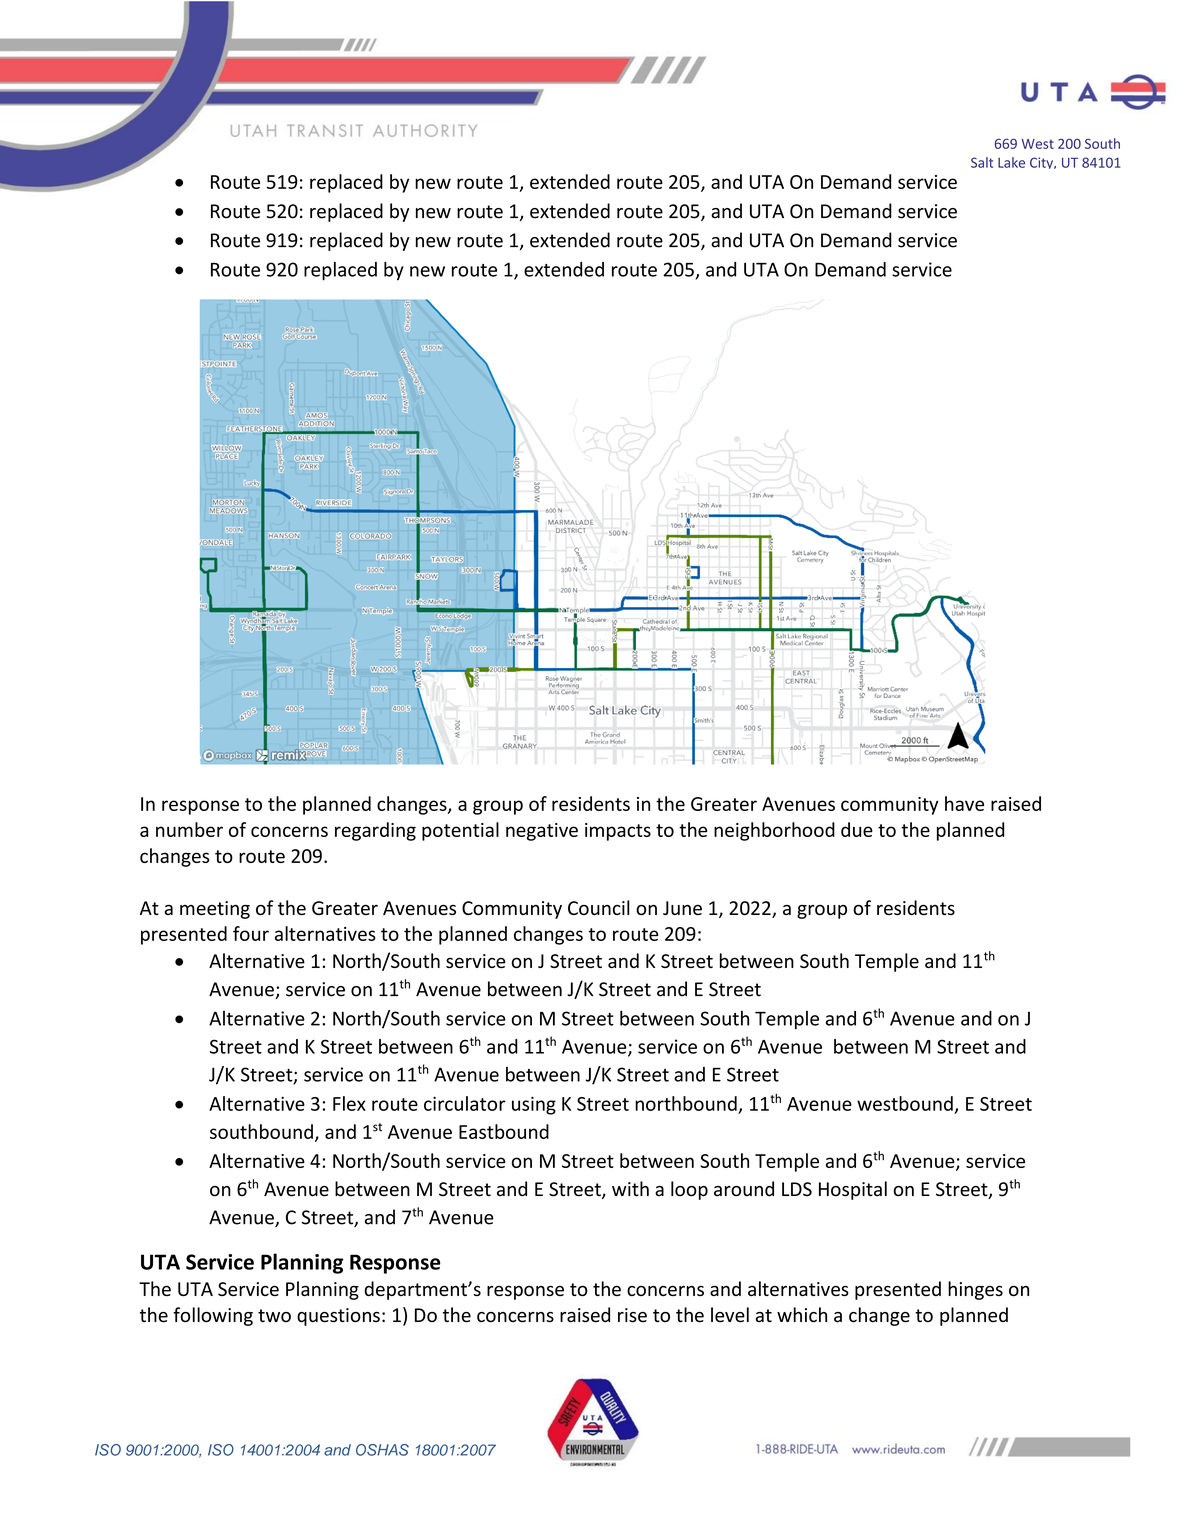  Describe the element at coordinates (857, 829) in the image. I see `due` at that location.
